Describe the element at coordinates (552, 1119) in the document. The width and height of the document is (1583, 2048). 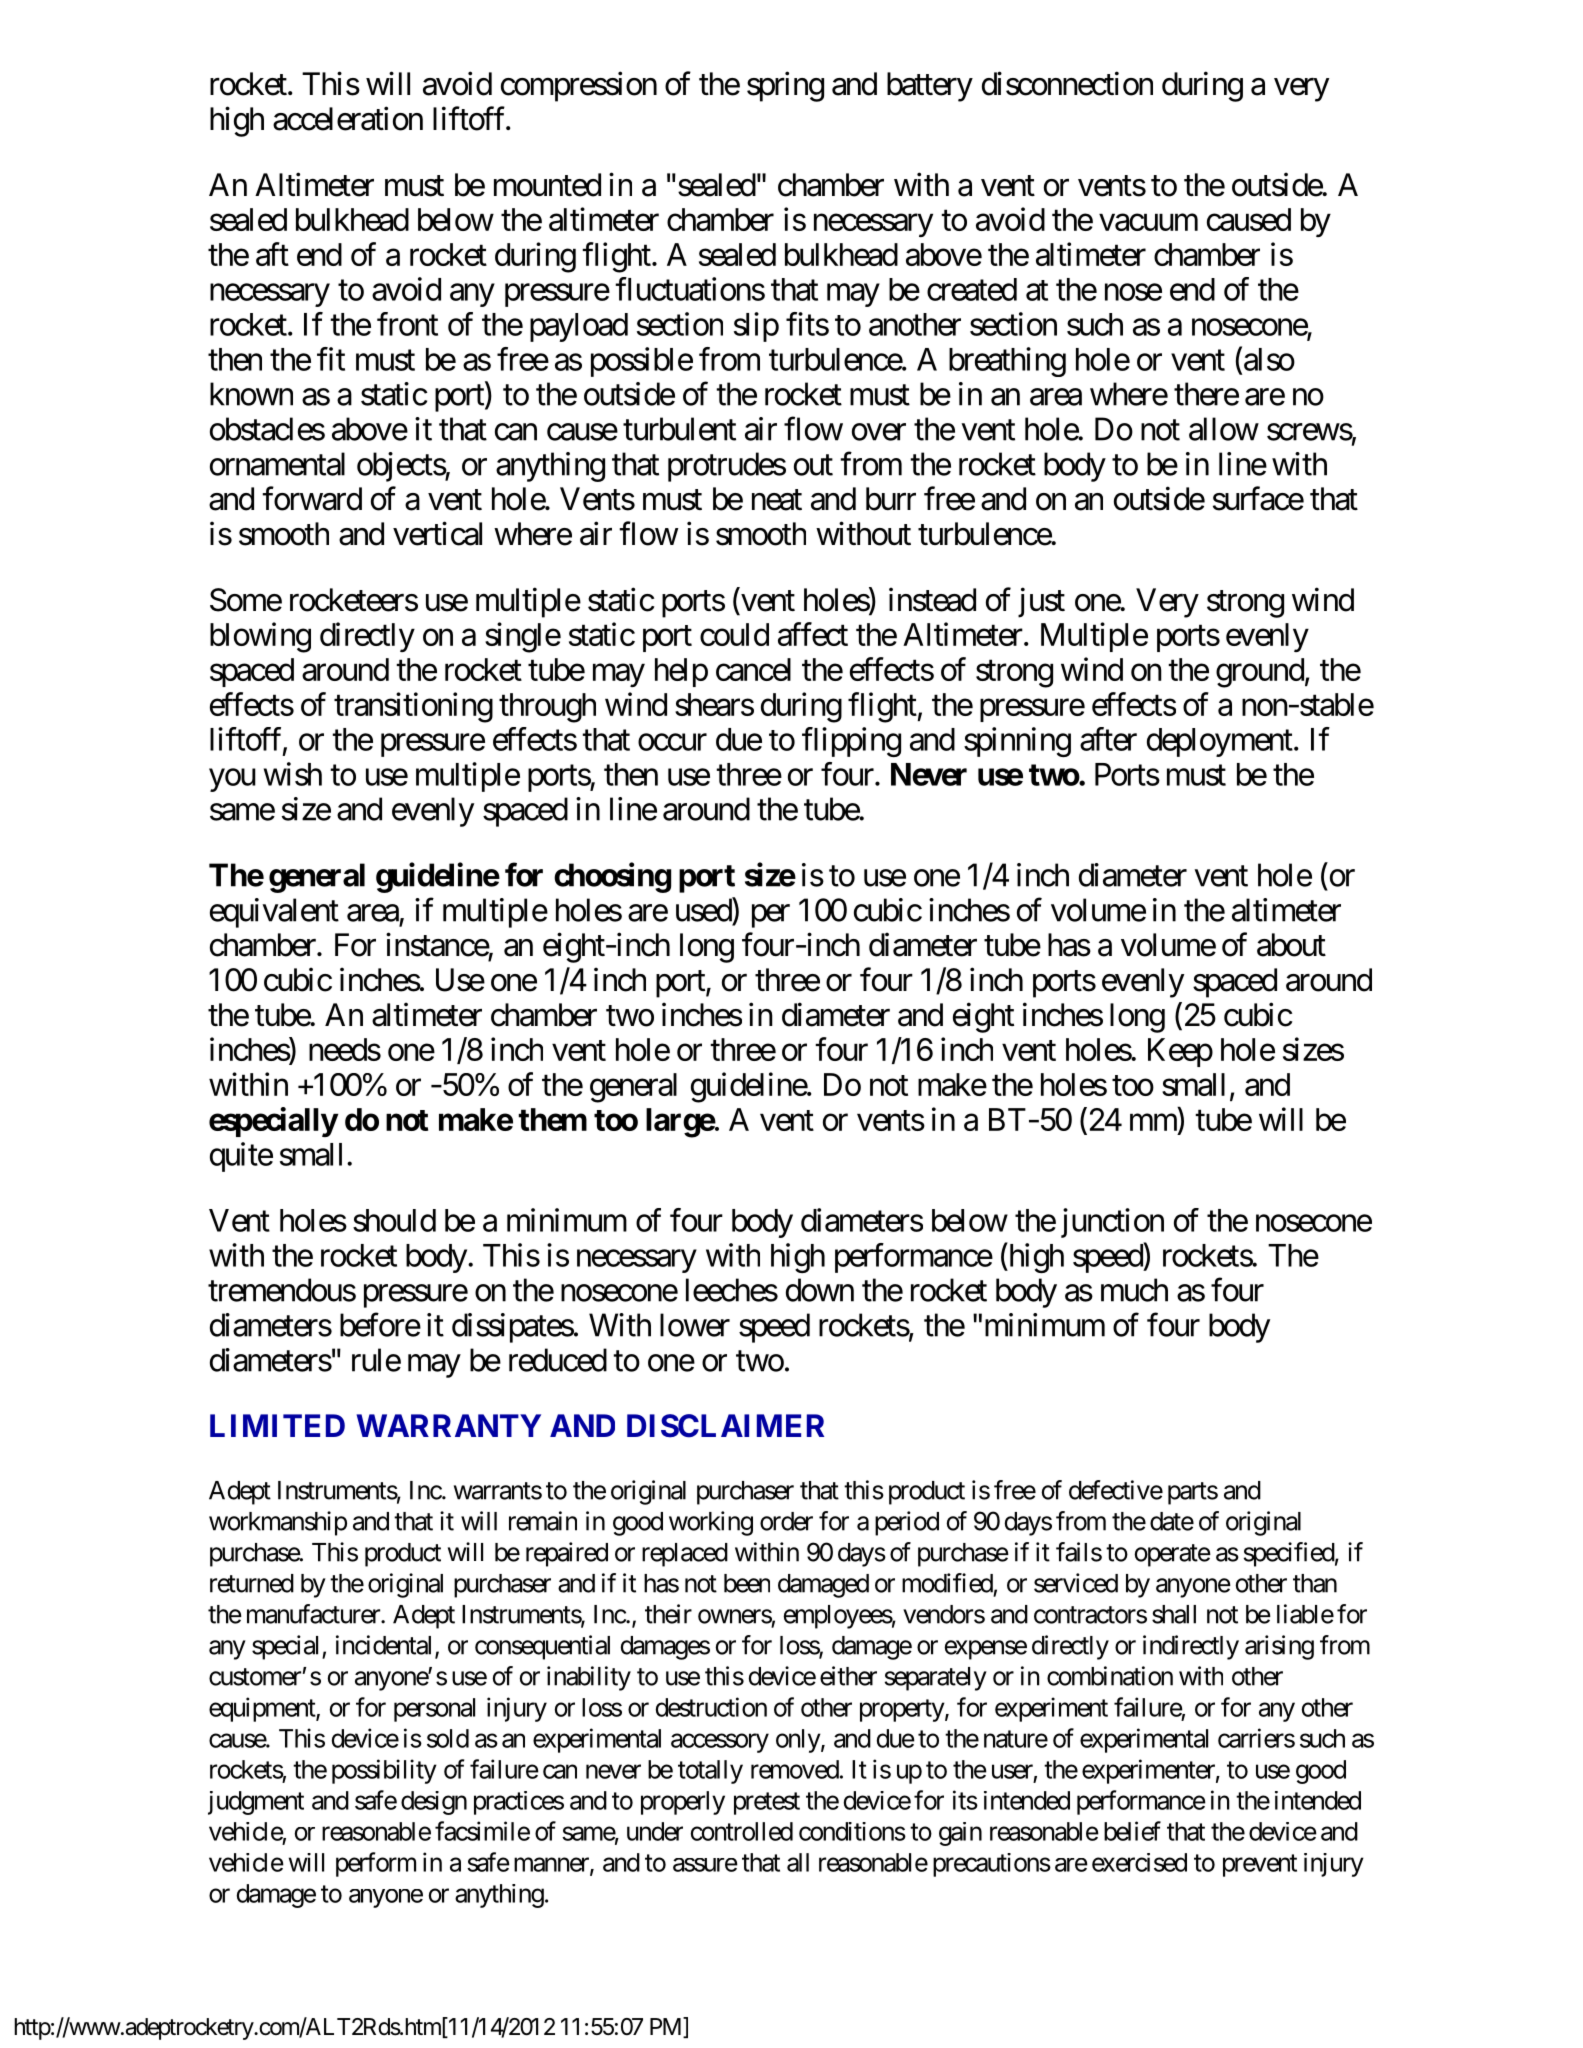
I see `them` at that location.
